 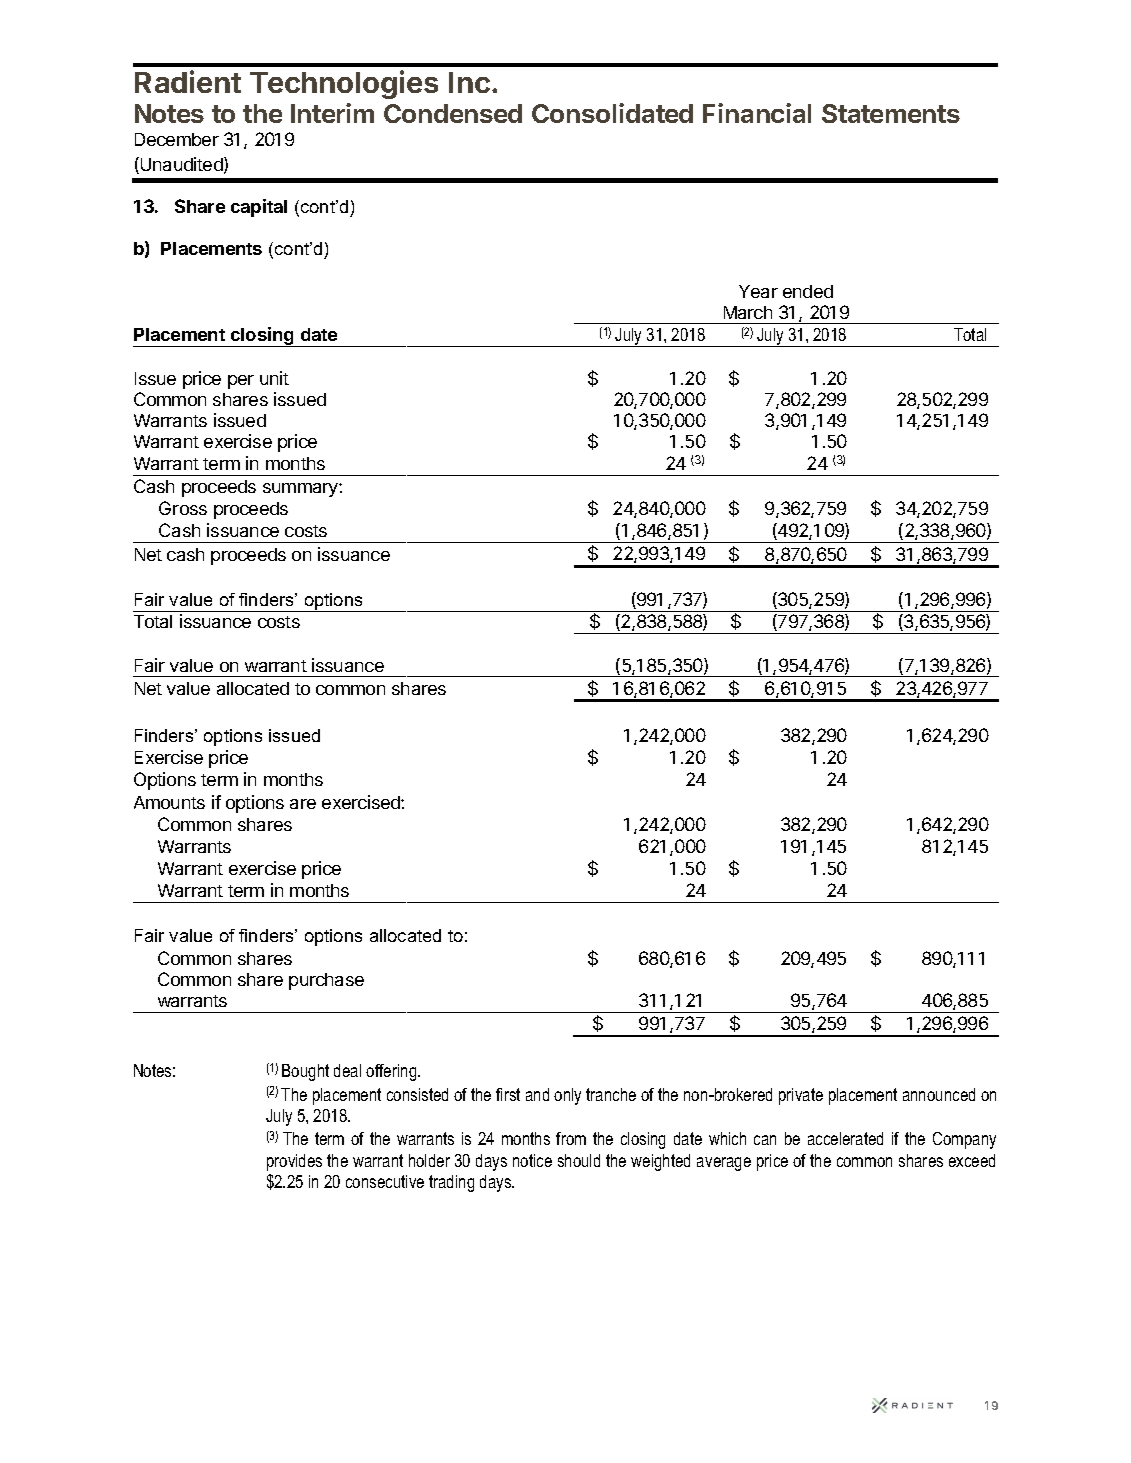 What do you see at coordinates (845, 1138) in the screenshot?
I see `accelerated` at bounding box center [845, 1138].
